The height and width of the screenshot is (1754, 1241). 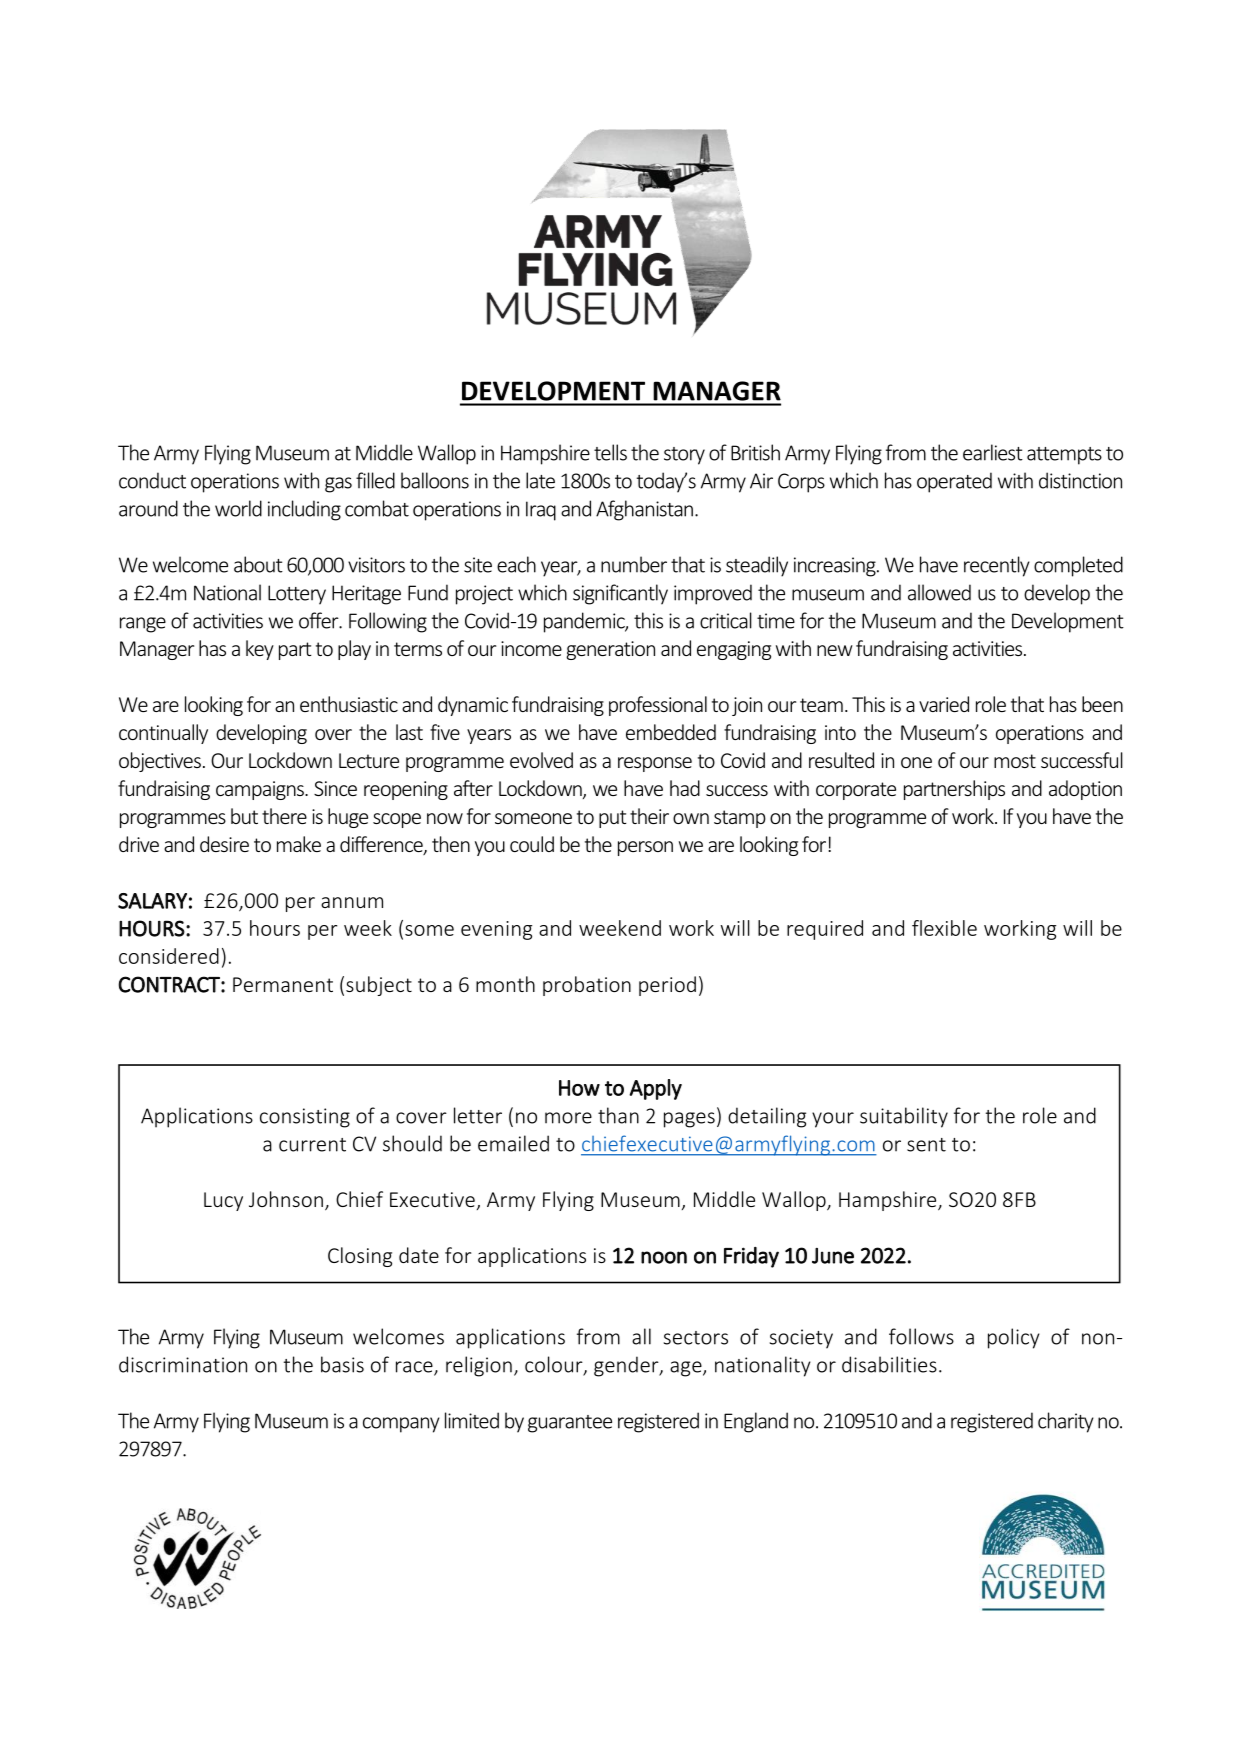 What do you see at coordinates (304, 510) in the screenshot?
I see `including` at bounding box center [304, 510].
